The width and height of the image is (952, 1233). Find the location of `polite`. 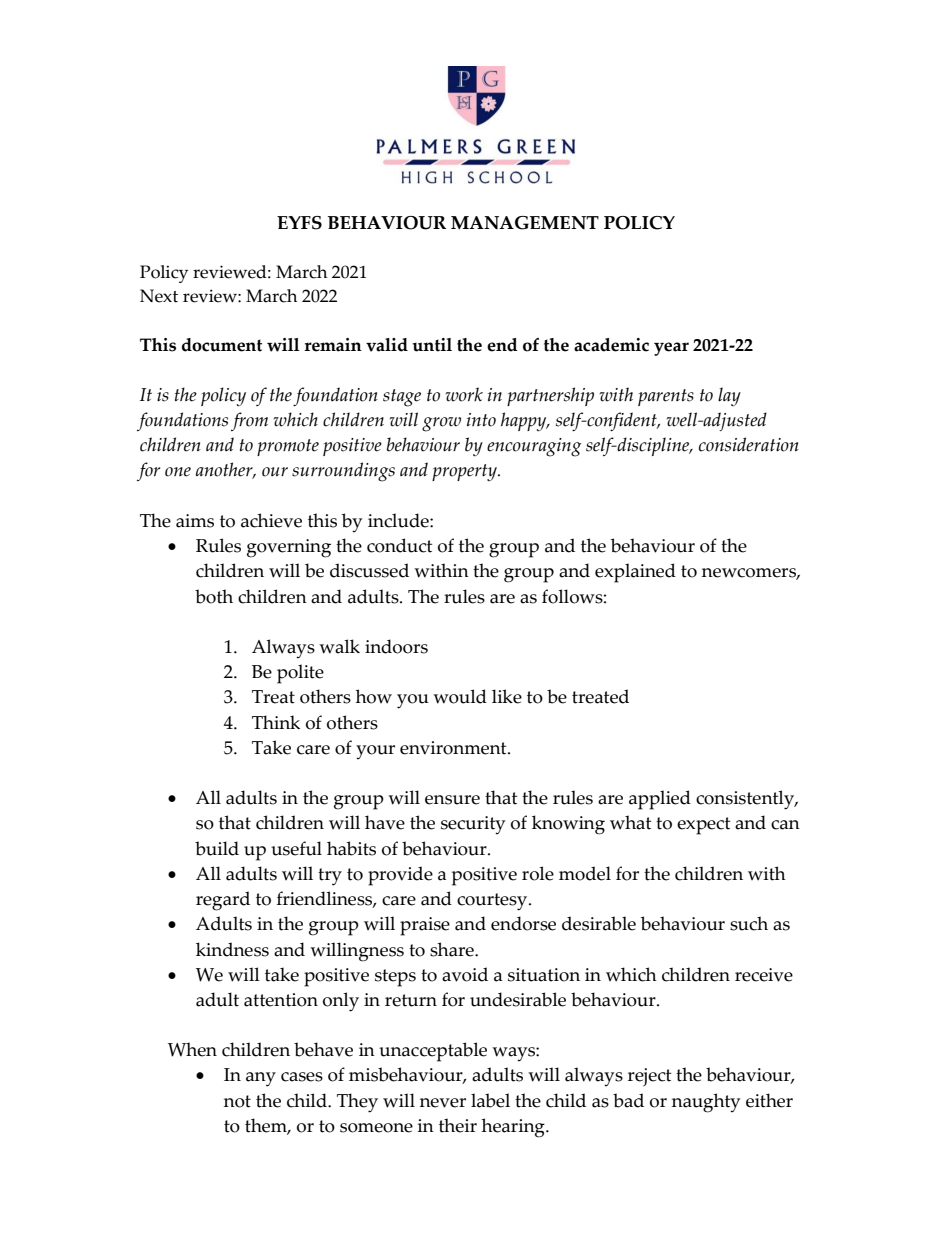

polite is located at coordinates (300, 674).
